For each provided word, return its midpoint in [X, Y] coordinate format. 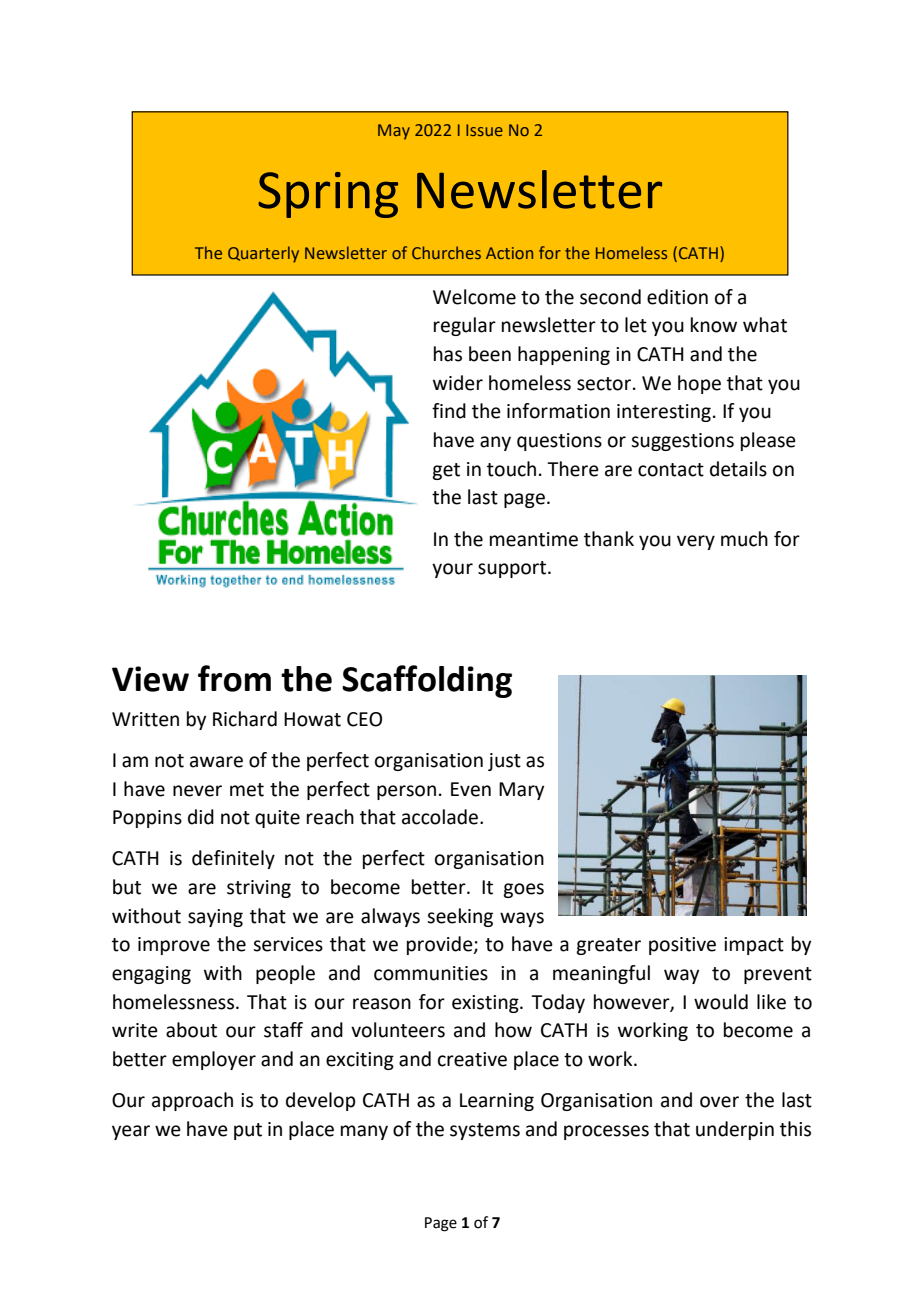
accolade [440, 817]
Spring [328, 195]
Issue [484, 130]
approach [192, 1101]
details [738, 469]
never [197, 791]
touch [511, 469]
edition [677, 297]
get [446, 471]
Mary [521, 791]
